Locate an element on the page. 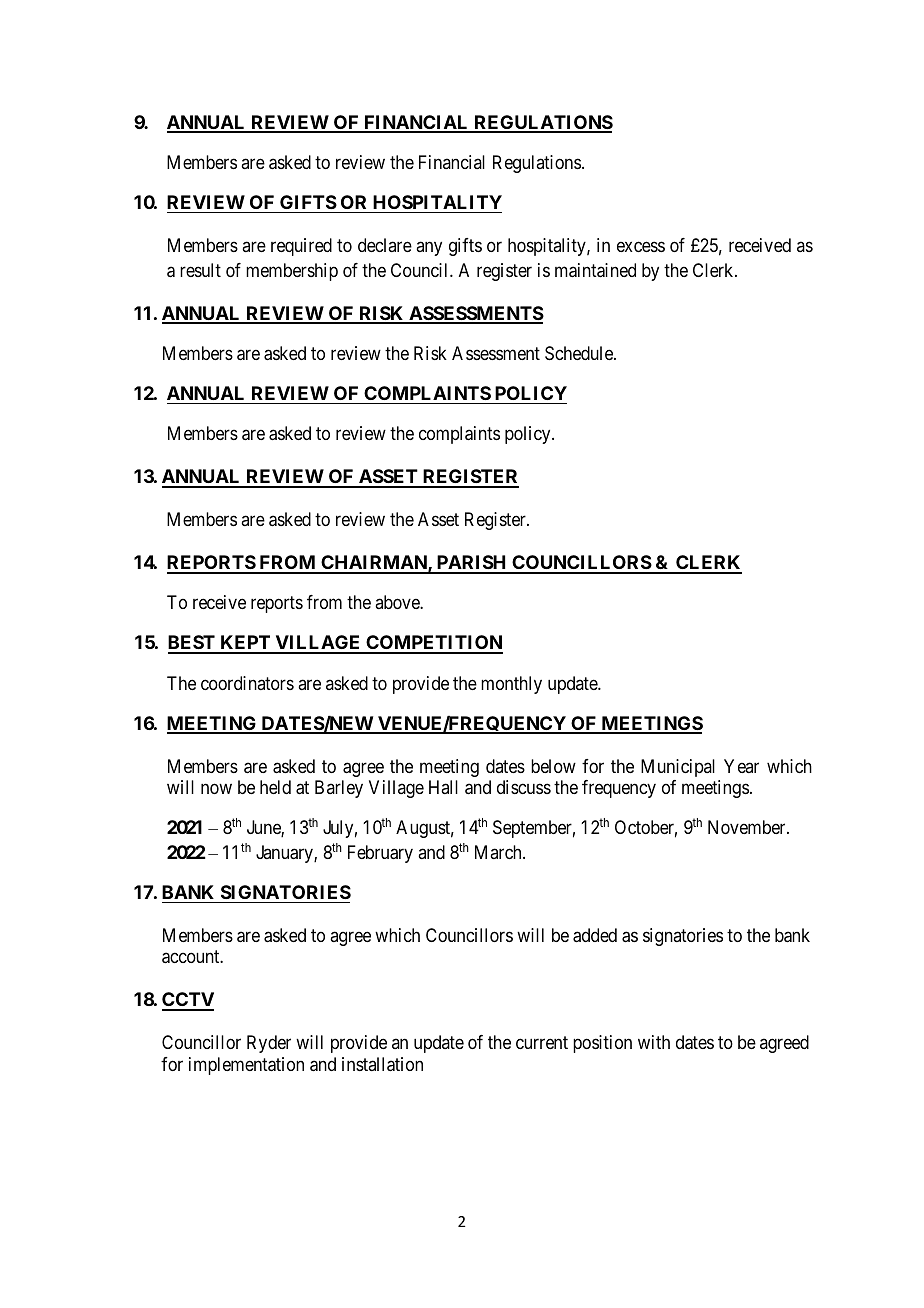 Image resolution: width=924 pixels, height=1308 pixels. any is located at coordinates (429, 248).
